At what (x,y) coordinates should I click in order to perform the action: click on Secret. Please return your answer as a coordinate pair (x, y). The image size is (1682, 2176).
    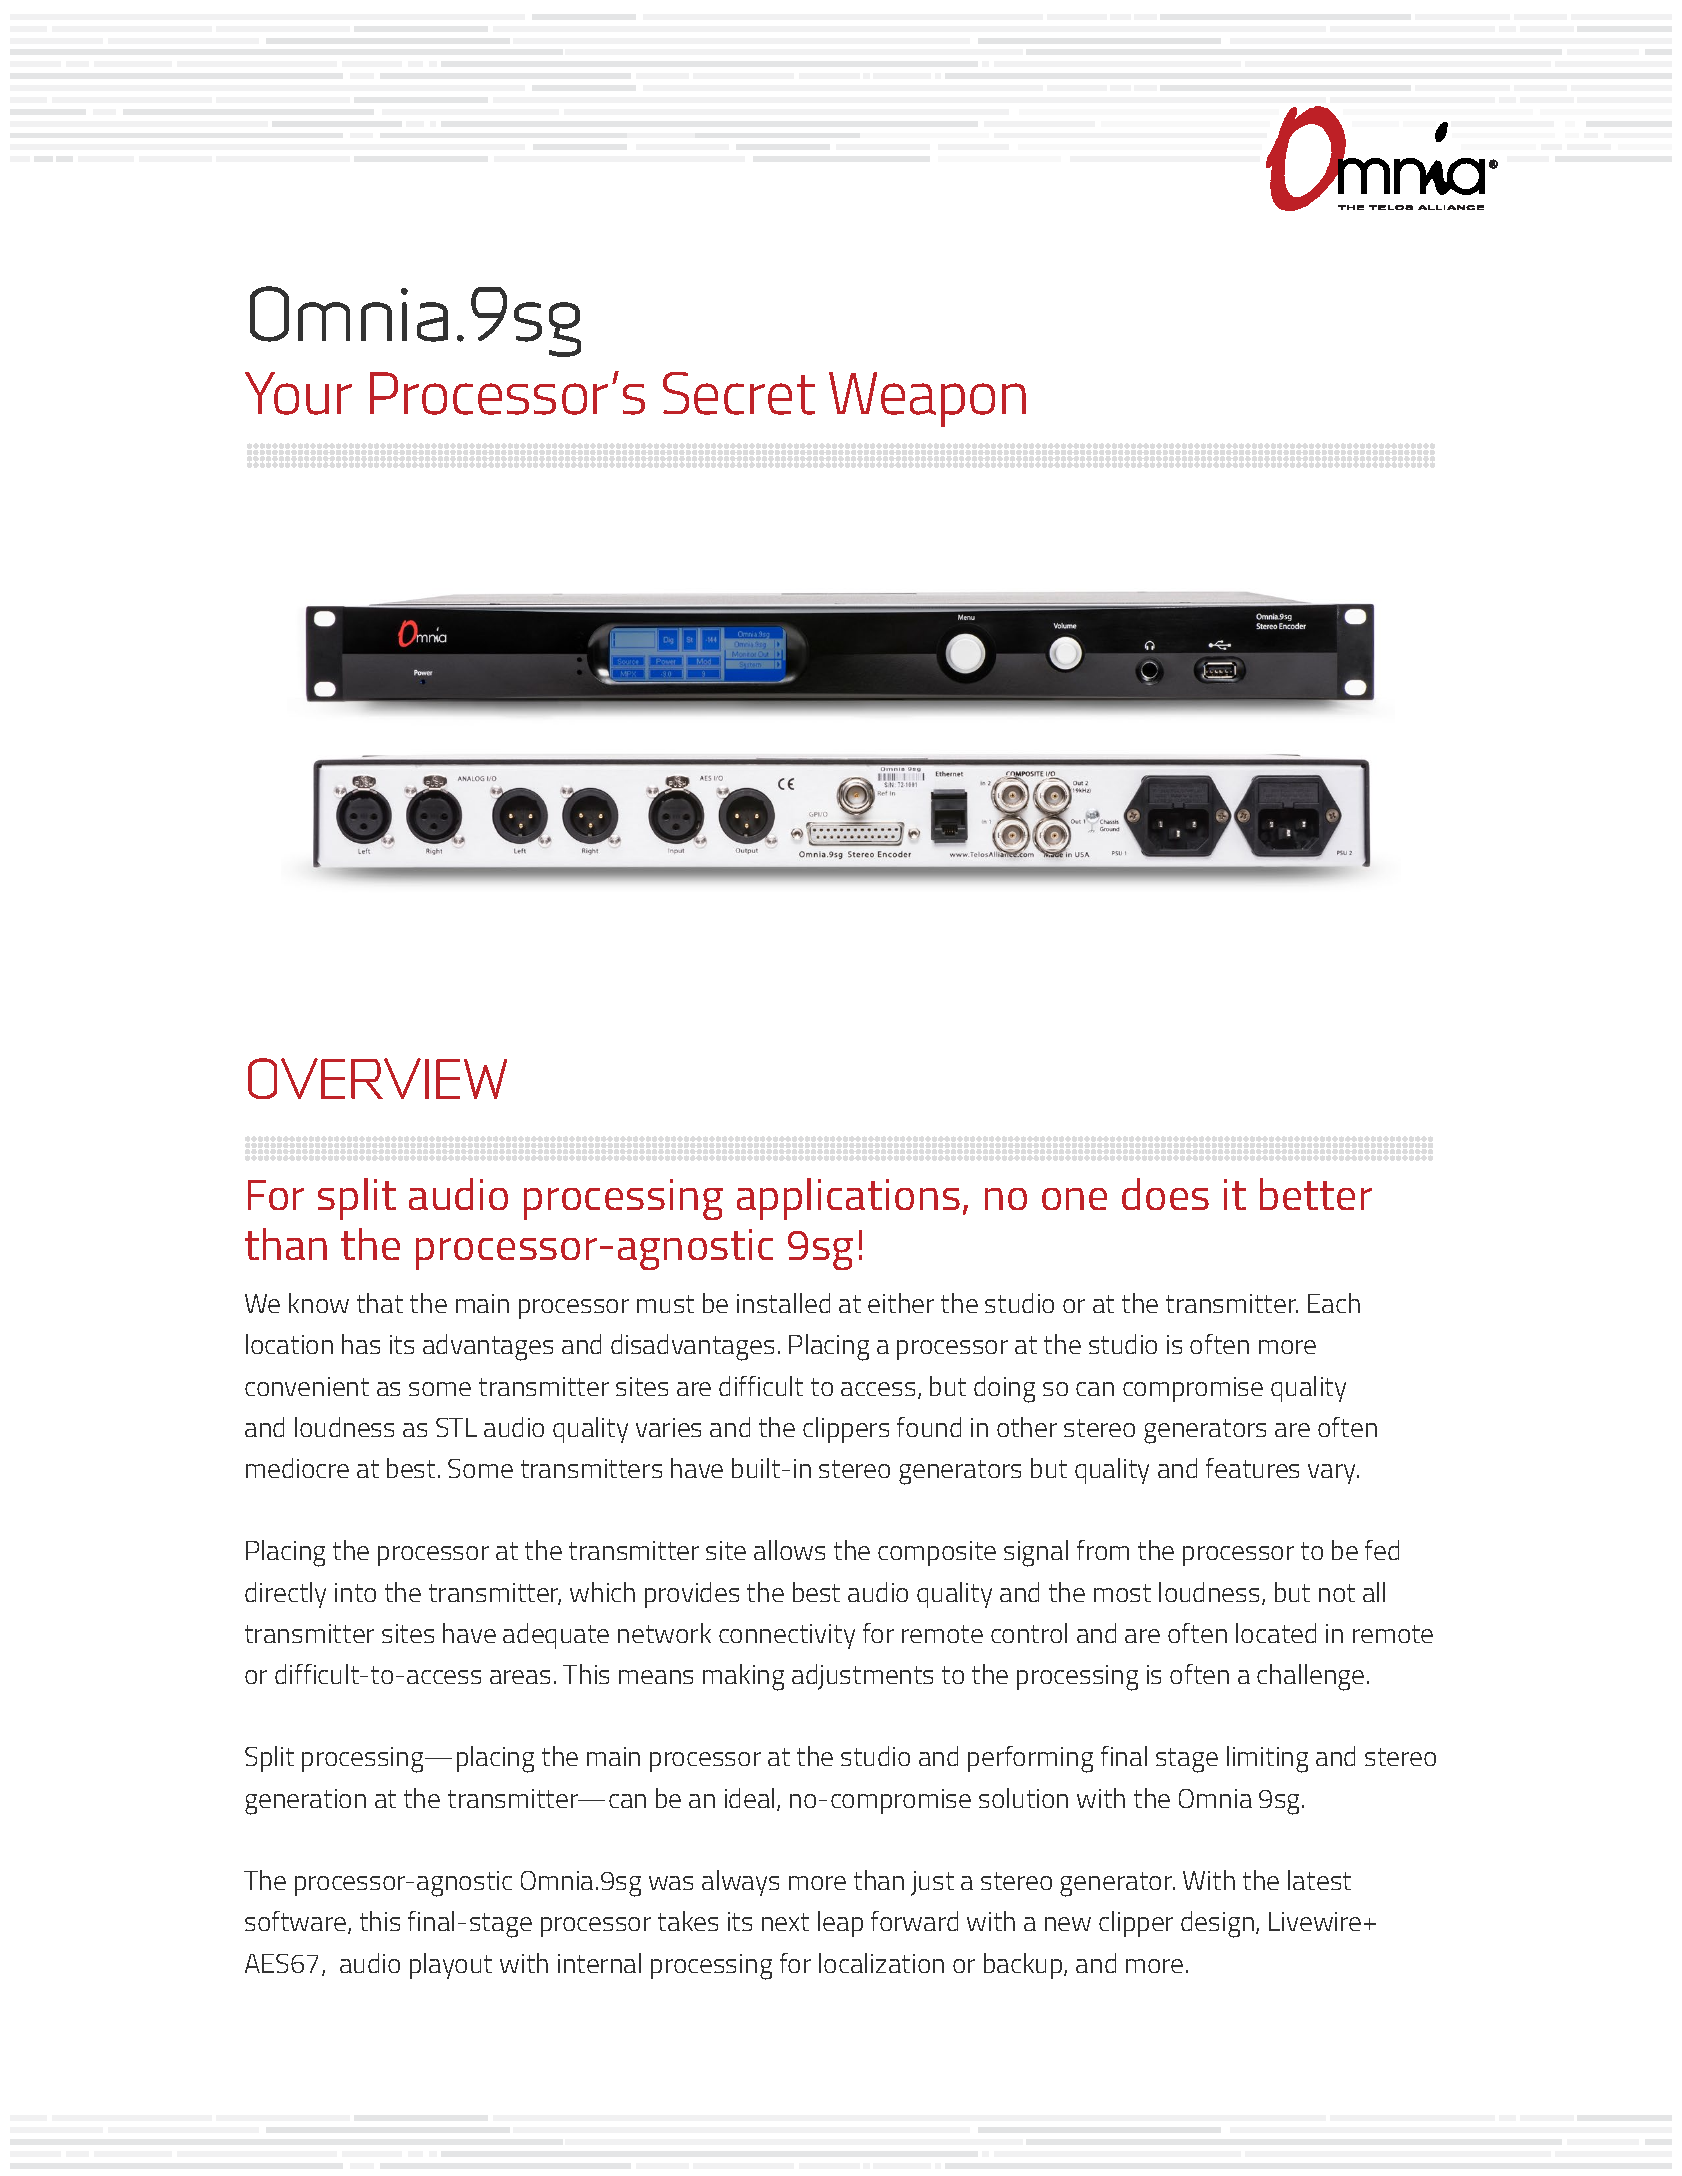
    Looking at the image, I should click on (739, 393).
